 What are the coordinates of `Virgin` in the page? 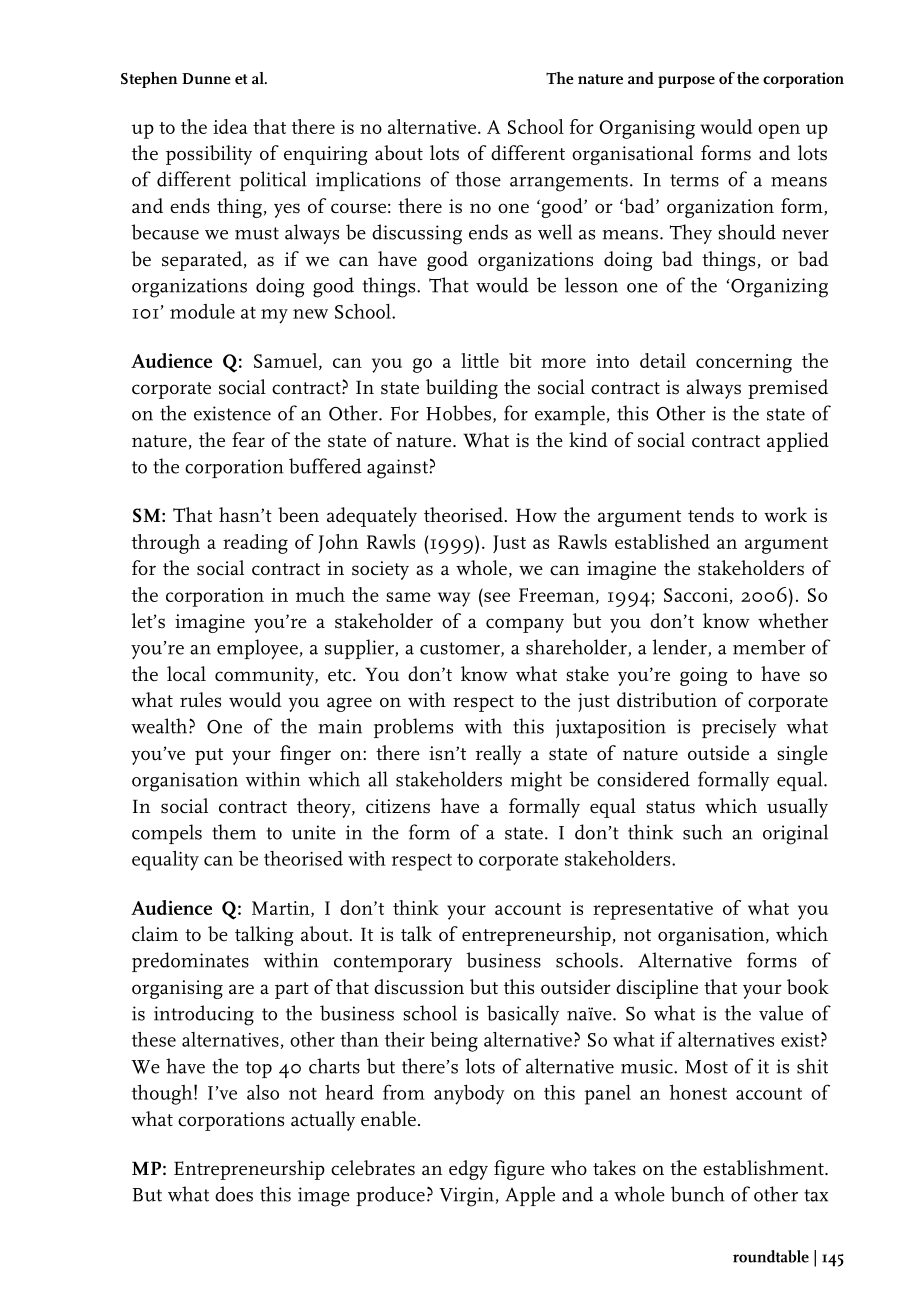 It's located at (466, 1197).
